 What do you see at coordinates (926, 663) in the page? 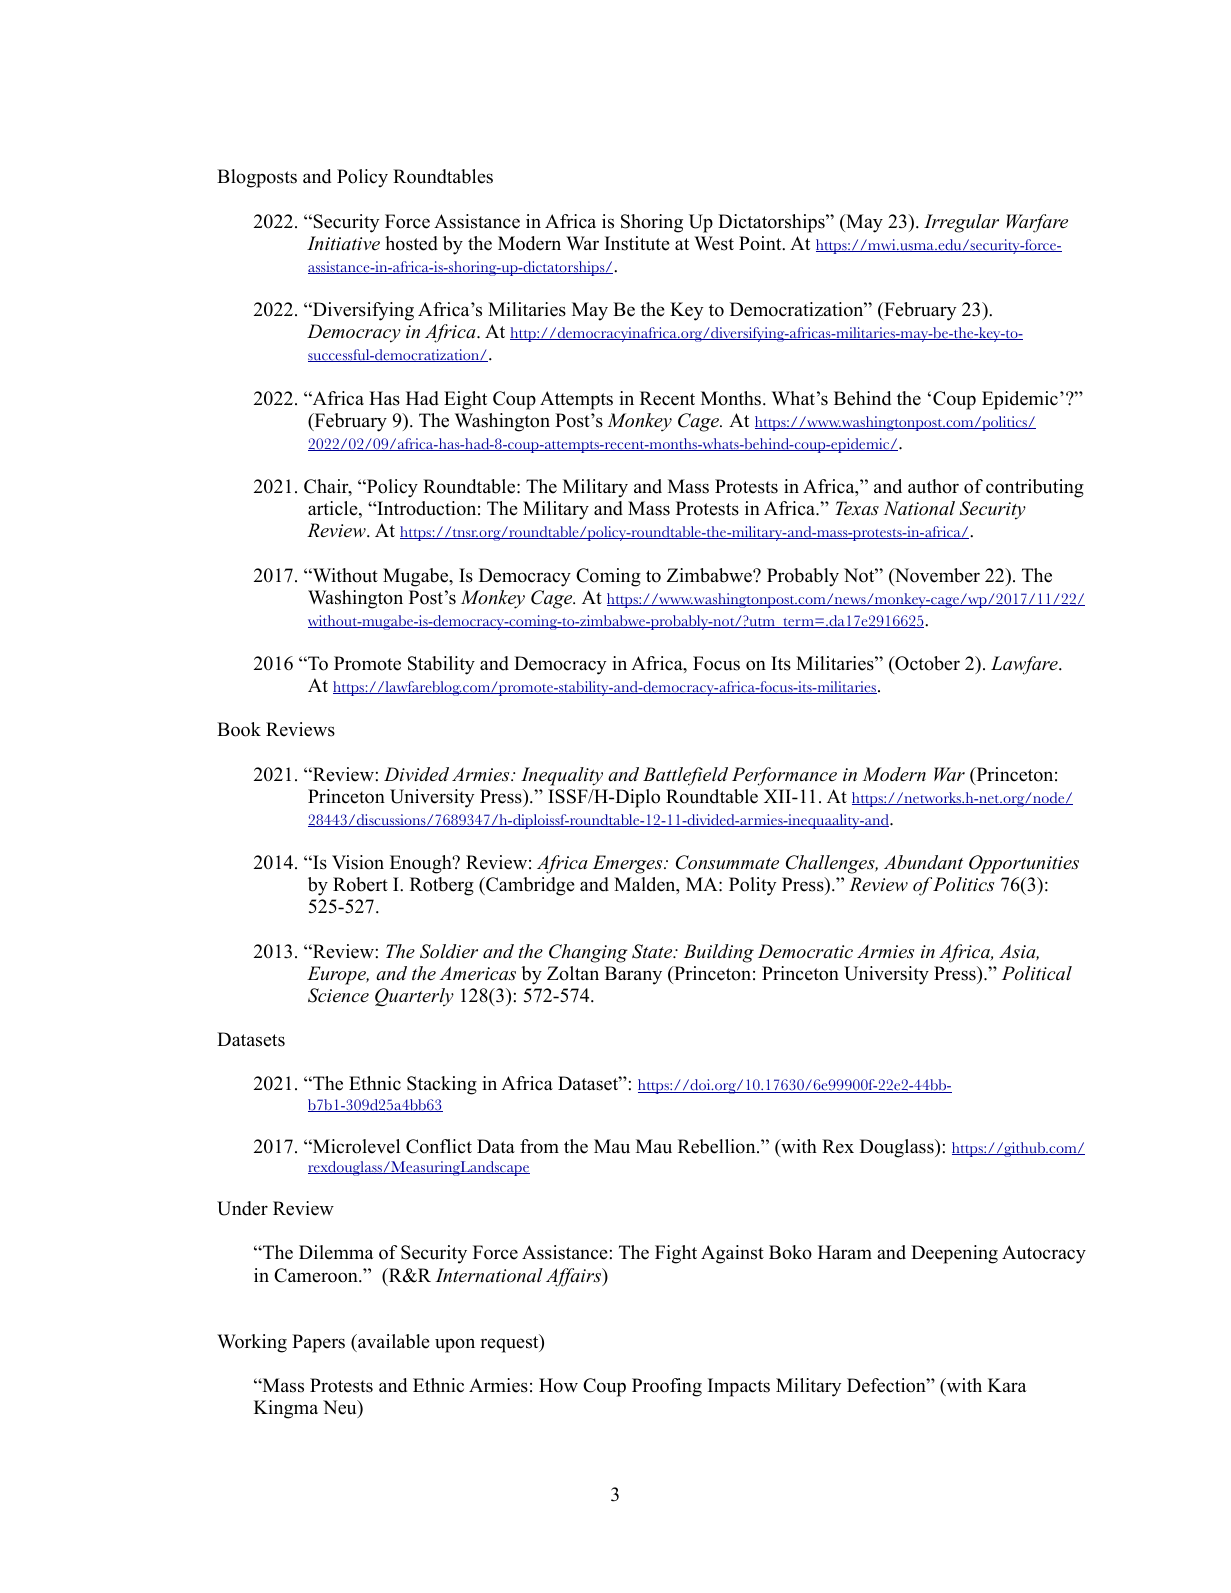
I see `October` at bounding box center [926, 663].
